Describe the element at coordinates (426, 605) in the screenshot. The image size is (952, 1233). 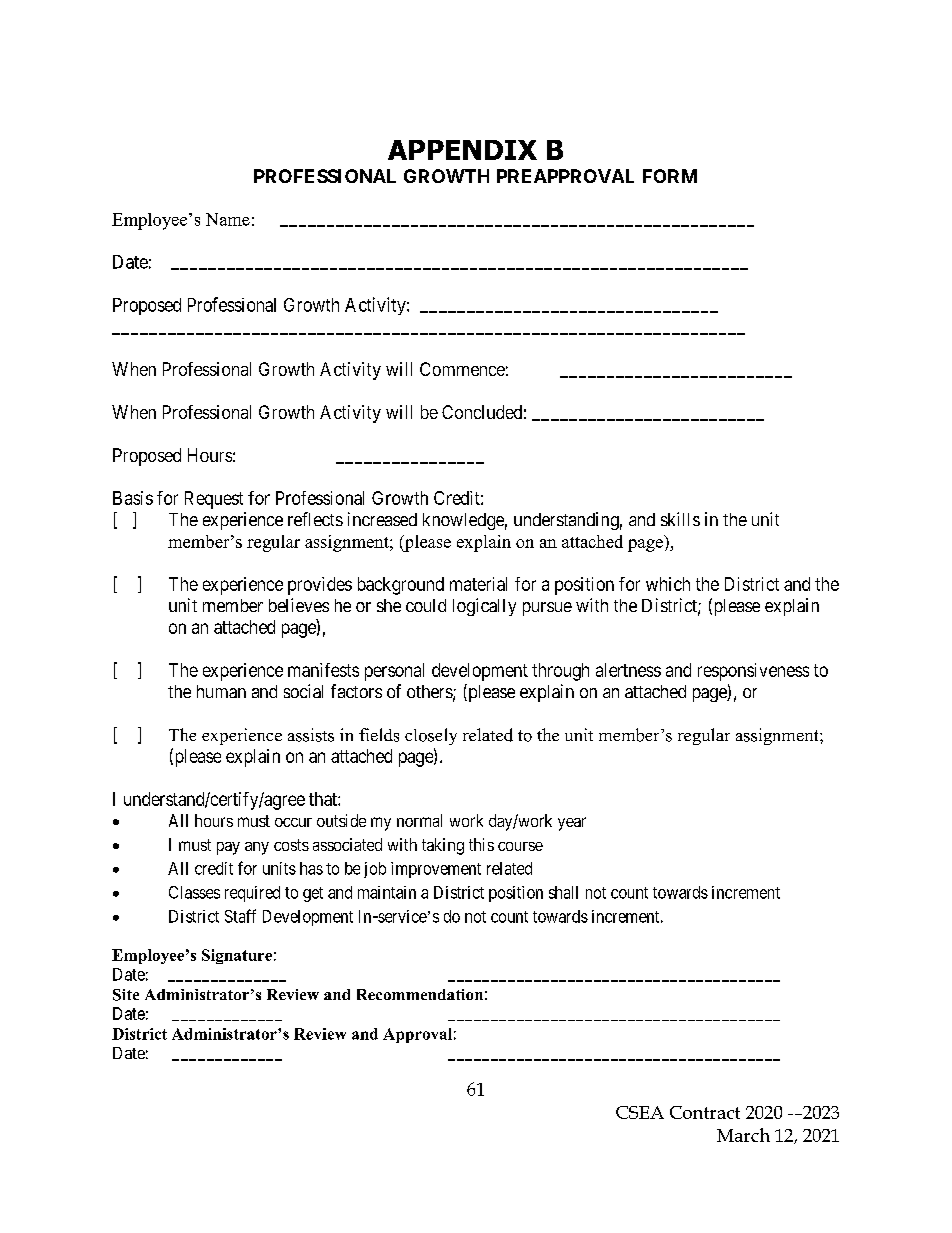
I see `could` at that location.
